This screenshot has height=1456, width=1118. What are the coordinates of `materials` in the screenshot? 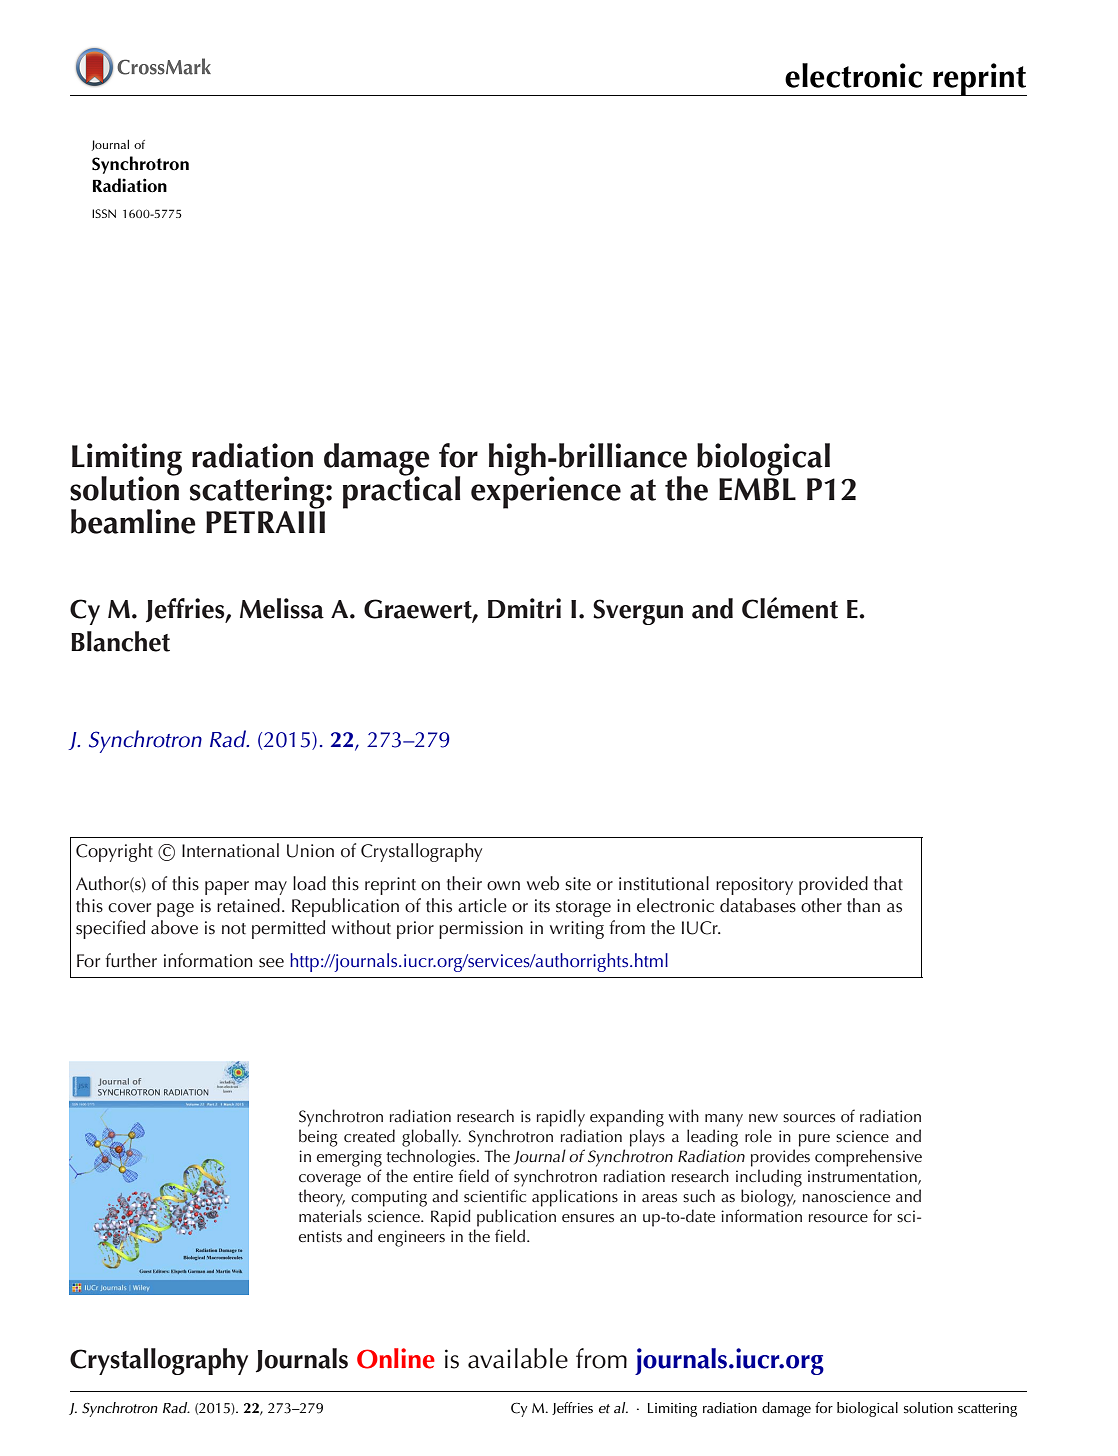 It's located at (330, 1216).
